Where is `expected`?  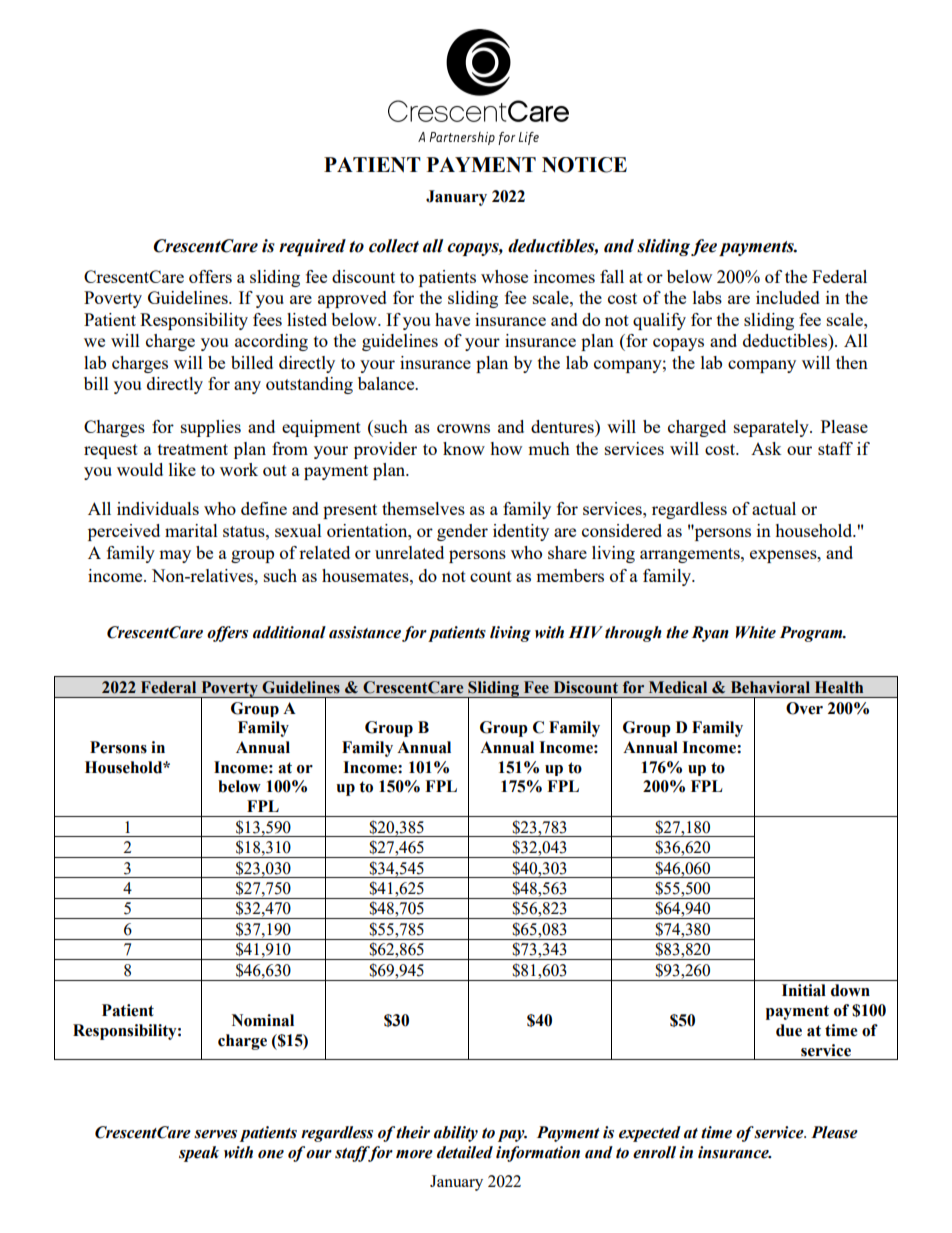 expected is located at coordinates (650, 1134).
